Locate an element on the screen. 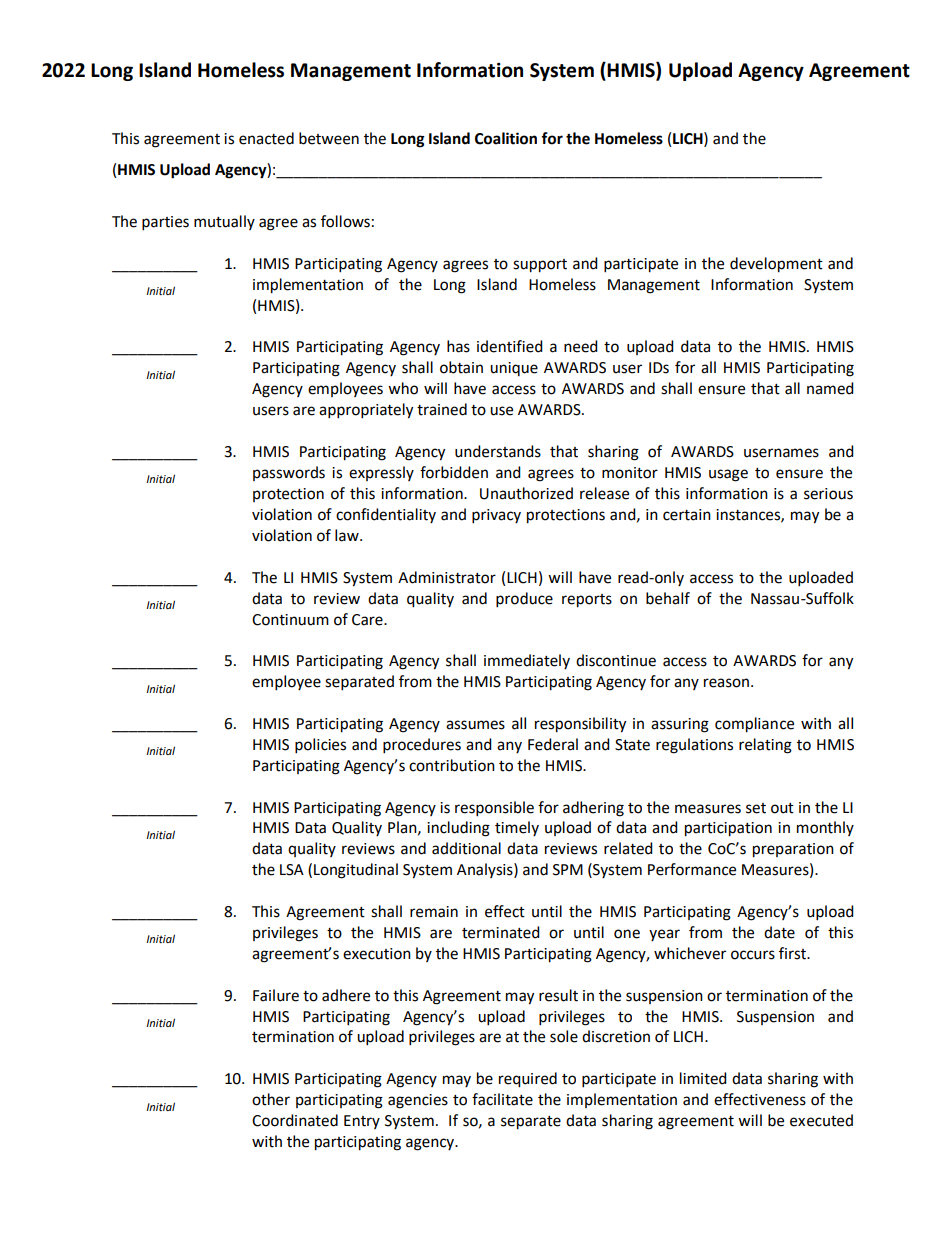 Image resolution: width=952 pixels, height=1233 pixels. limited is located at coordinates (703, 1078).
